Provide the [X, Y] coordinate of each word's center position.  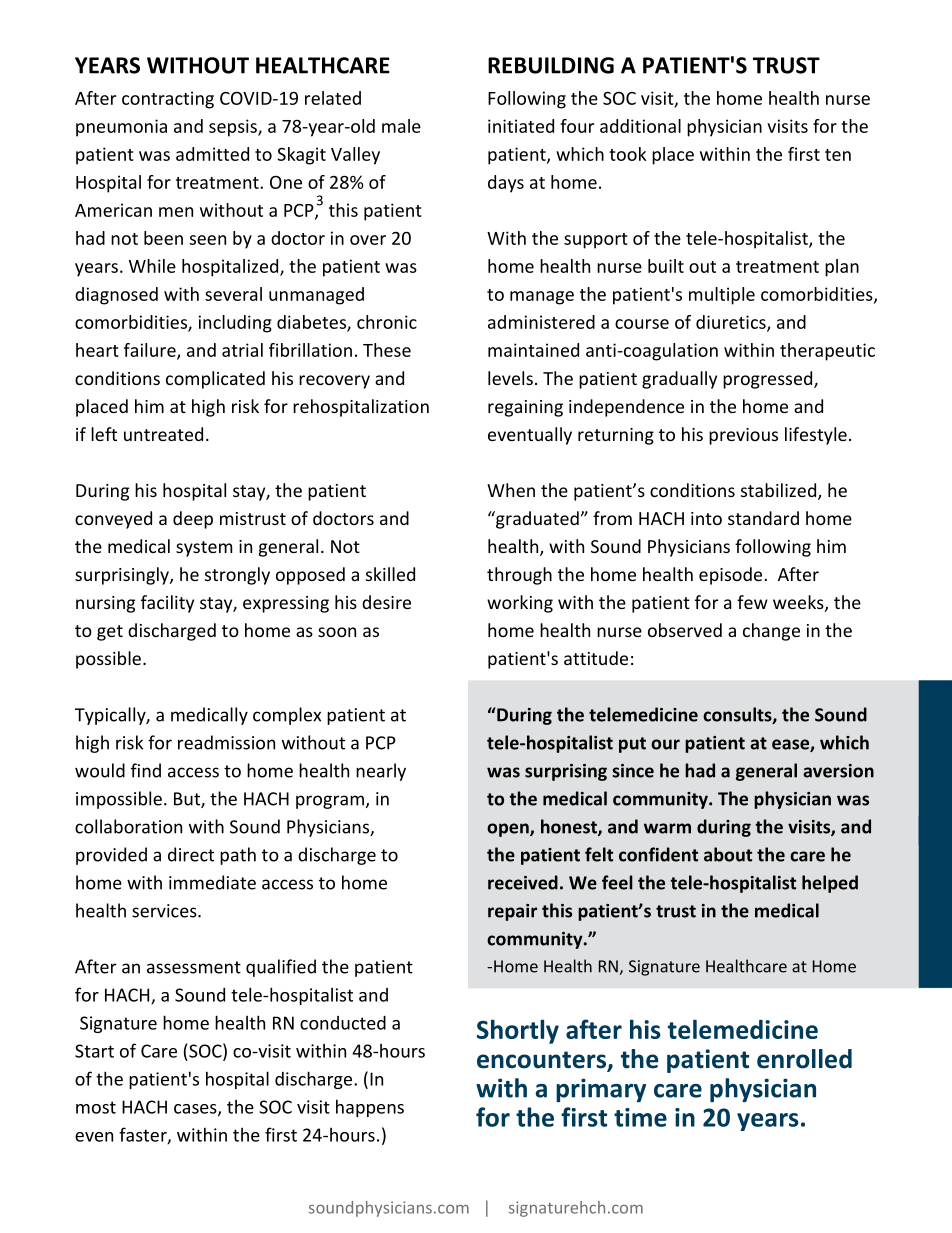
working [520, 604]
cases [196, 1110]
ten [838, 155]
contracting [168, 100]
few [752, 602]
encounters [542, 1061]
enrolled [804, 1059]
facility [167, 604]
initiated [521, 126]
